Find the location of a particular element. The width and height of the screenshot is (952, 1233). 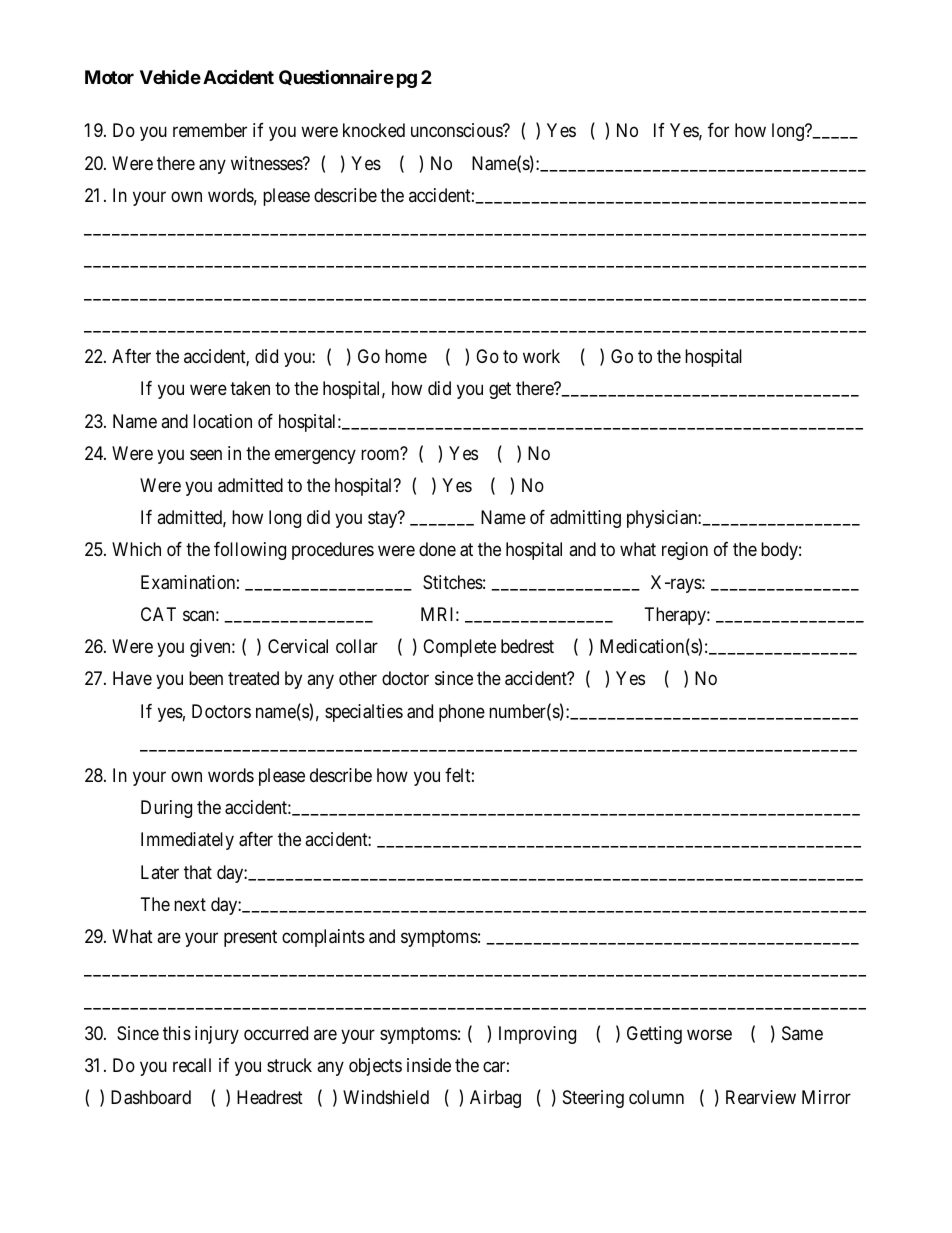

worse is located at coordinates (709, 1034).
